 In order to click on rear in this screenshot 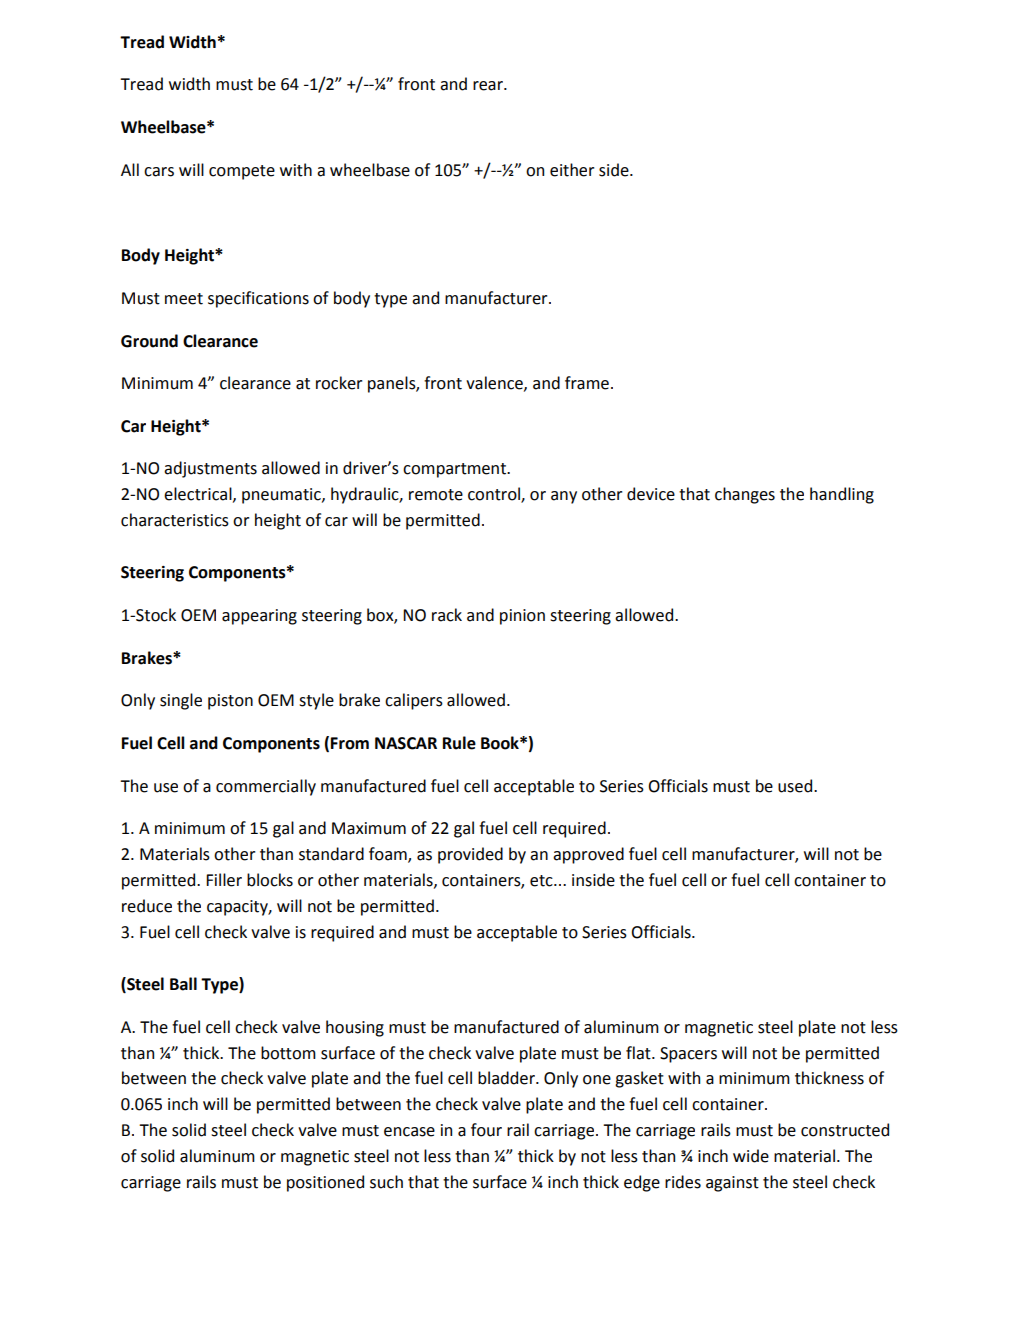, I will do `click(489, 86)`.
